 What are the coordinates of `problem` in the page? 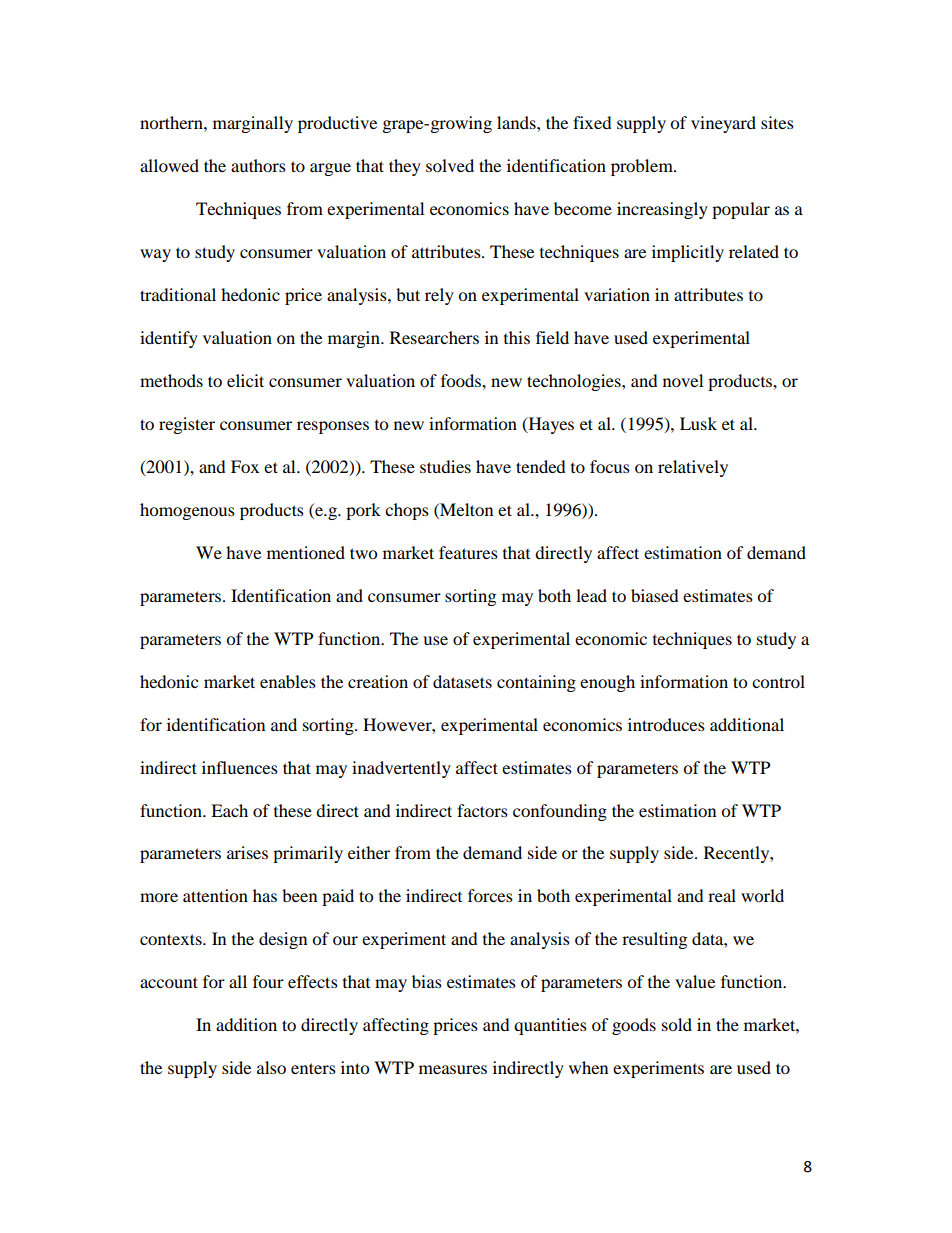 It's located at (643, 167).
